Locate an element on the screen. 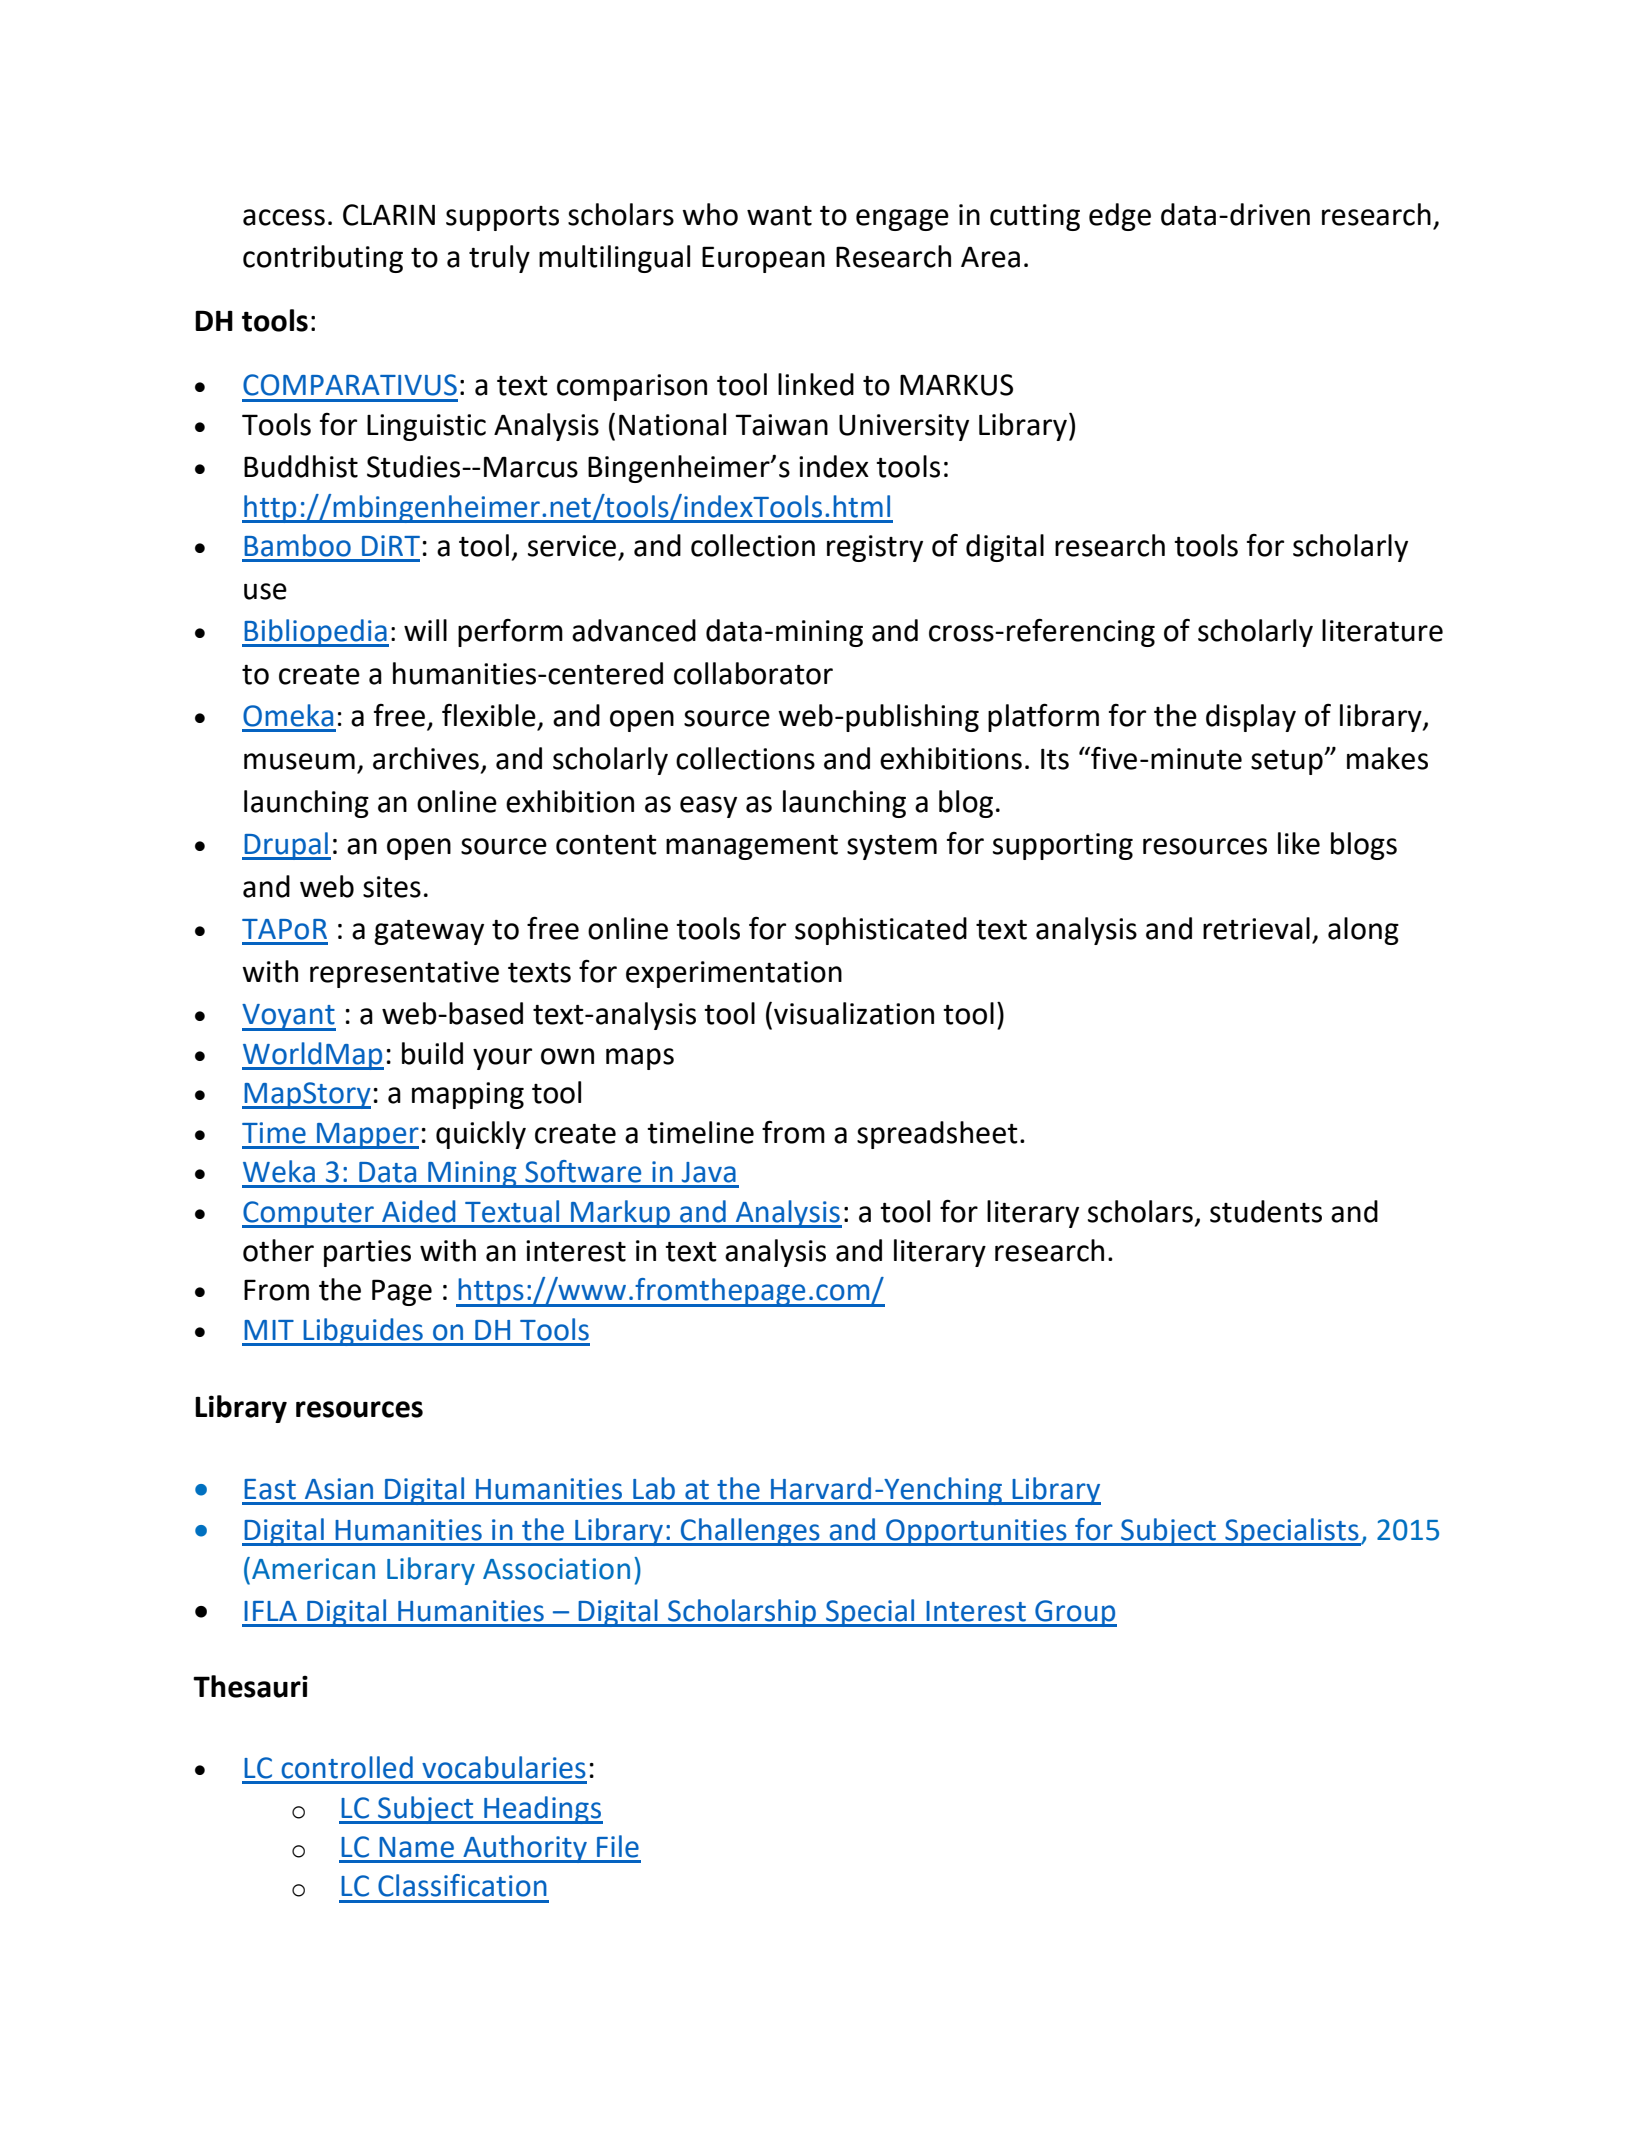 This screenshot has width=1647, height=2132. Classification is located at coordinates (462, 1885).
